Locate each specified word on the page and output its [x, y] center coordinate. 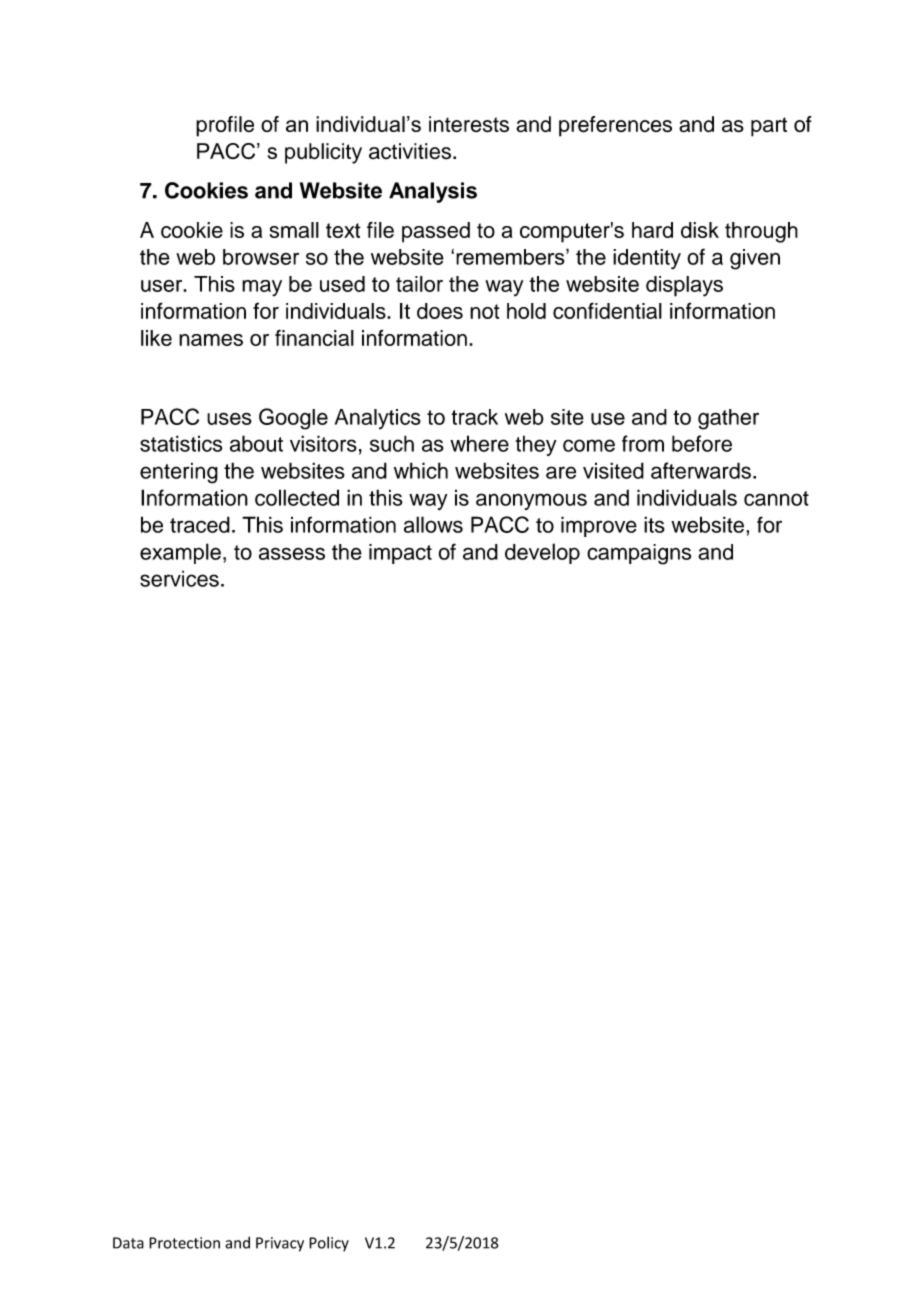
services [179, 578]
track [474, 417]
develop [542, 553]
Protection [184, 1243]
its [654, 524]
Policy [329, 1244]
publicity [323, 153]
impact [400, 554]
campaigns [639, 554]
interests [469, 124]
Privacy [280, 1244]
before [702, 443]
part [769, 127]
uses [229, 418]
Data [128, 1243]
